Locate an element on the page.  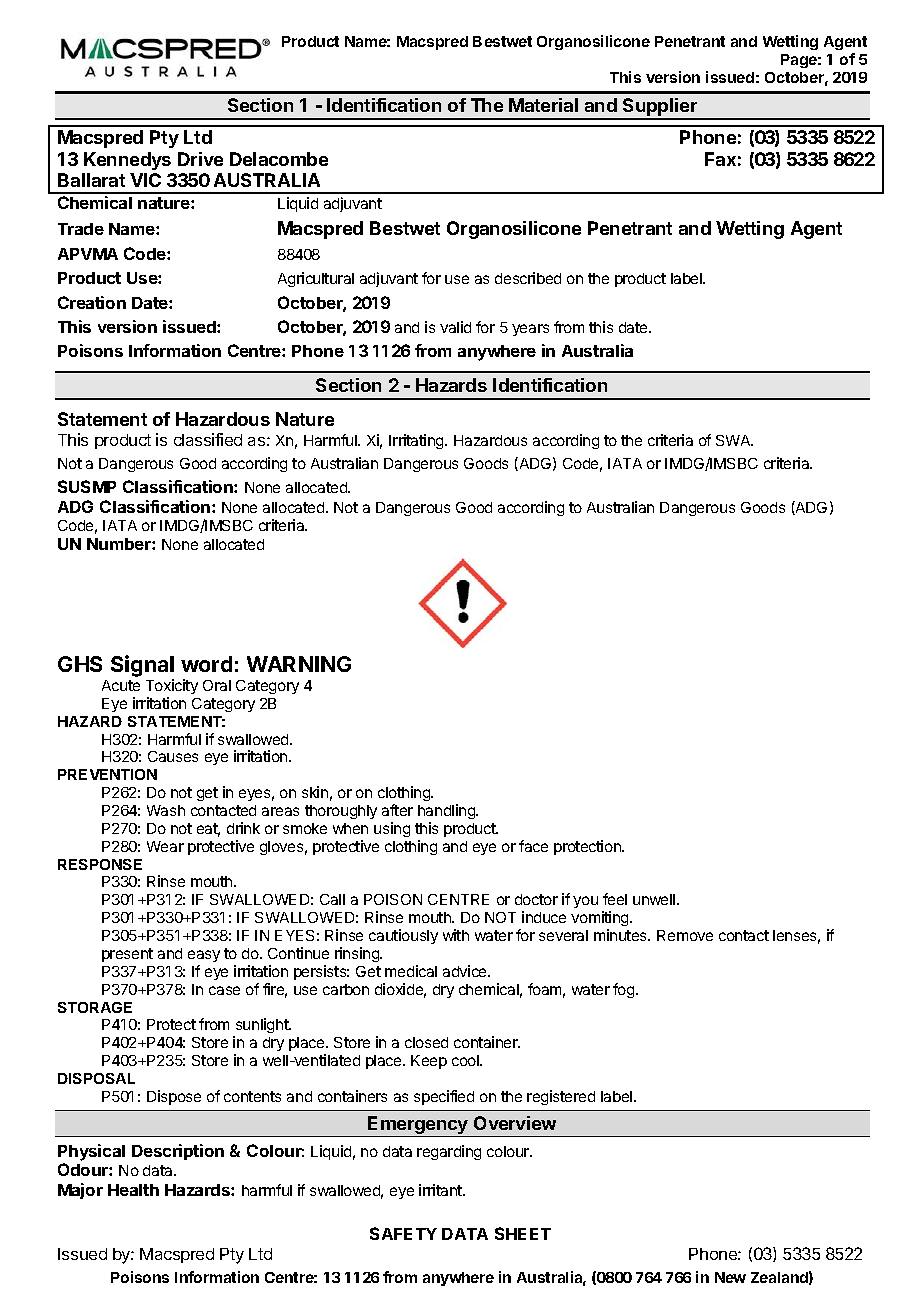
Health is located at coordinates (133, 1190).
